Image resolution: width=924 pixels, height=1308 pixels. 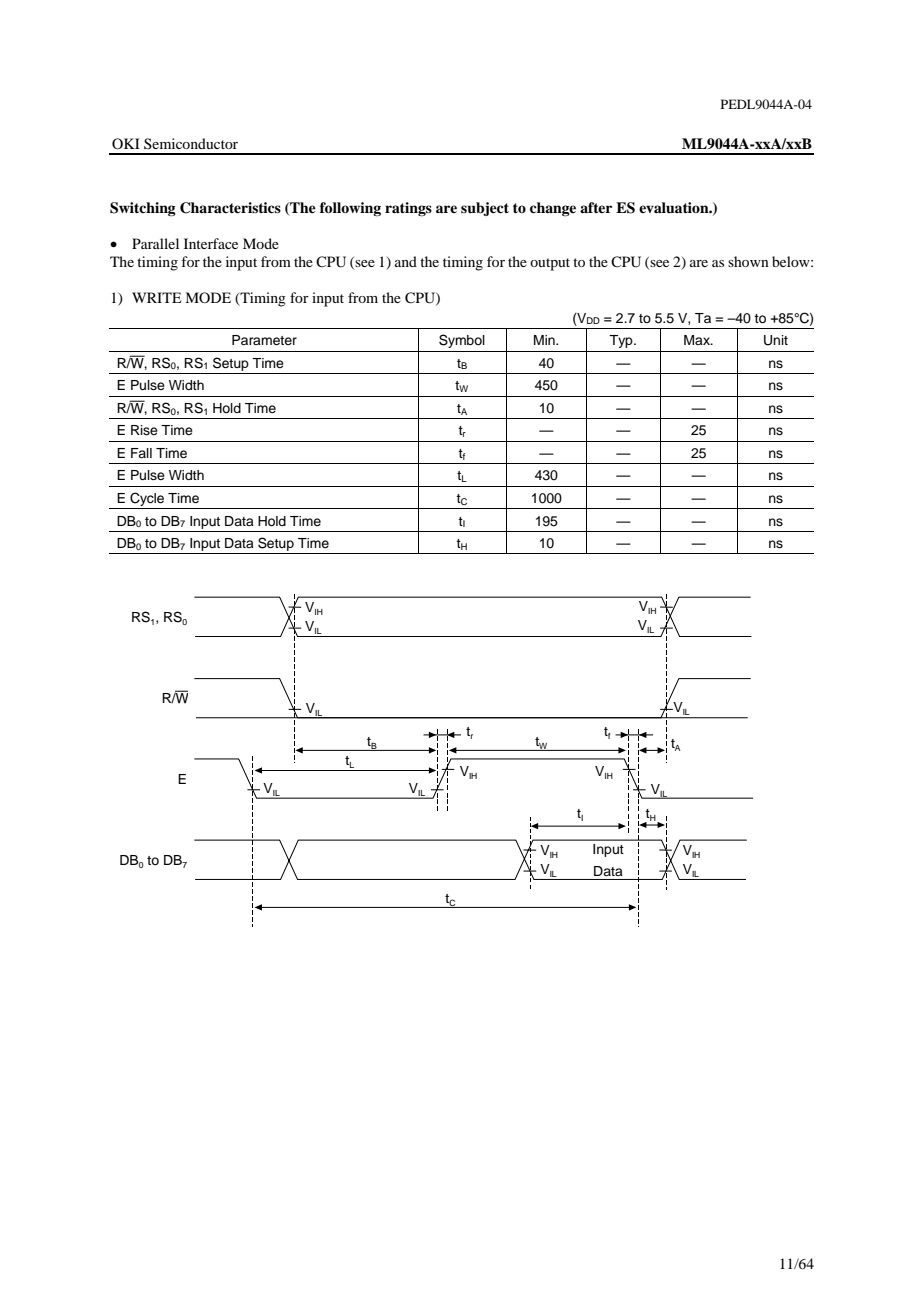 What do you see at coordinates (141, 453) in the page?
I see `Fall` at bounding box center [141, 453].
